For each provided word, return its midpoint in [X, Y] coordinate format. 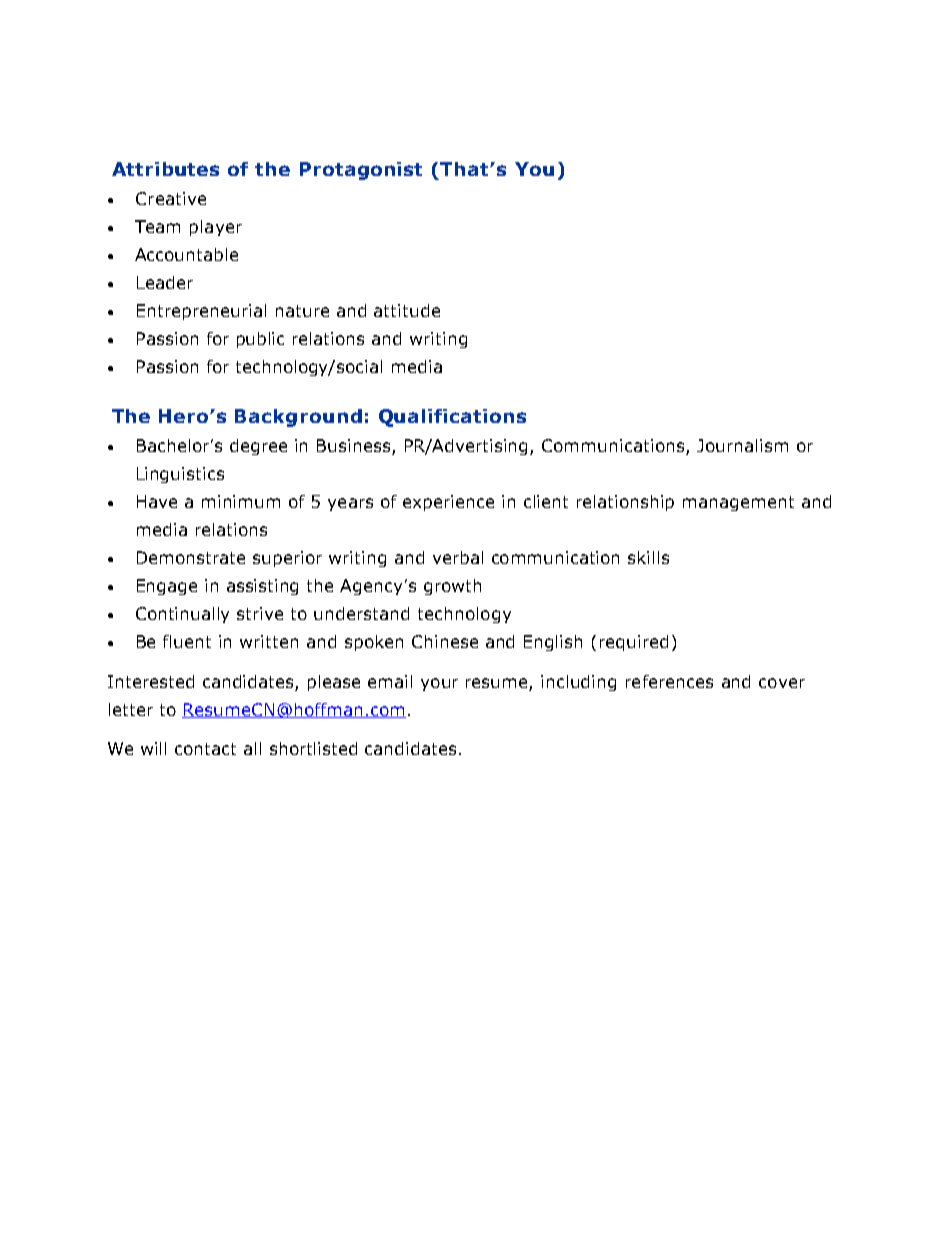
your [439, 684]
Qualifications [452, 418]
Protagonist [361, 171]
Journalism [742, 445]
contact [205, 749]
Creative [171, 198]
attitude [407, 310]
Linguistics [180, 475]
